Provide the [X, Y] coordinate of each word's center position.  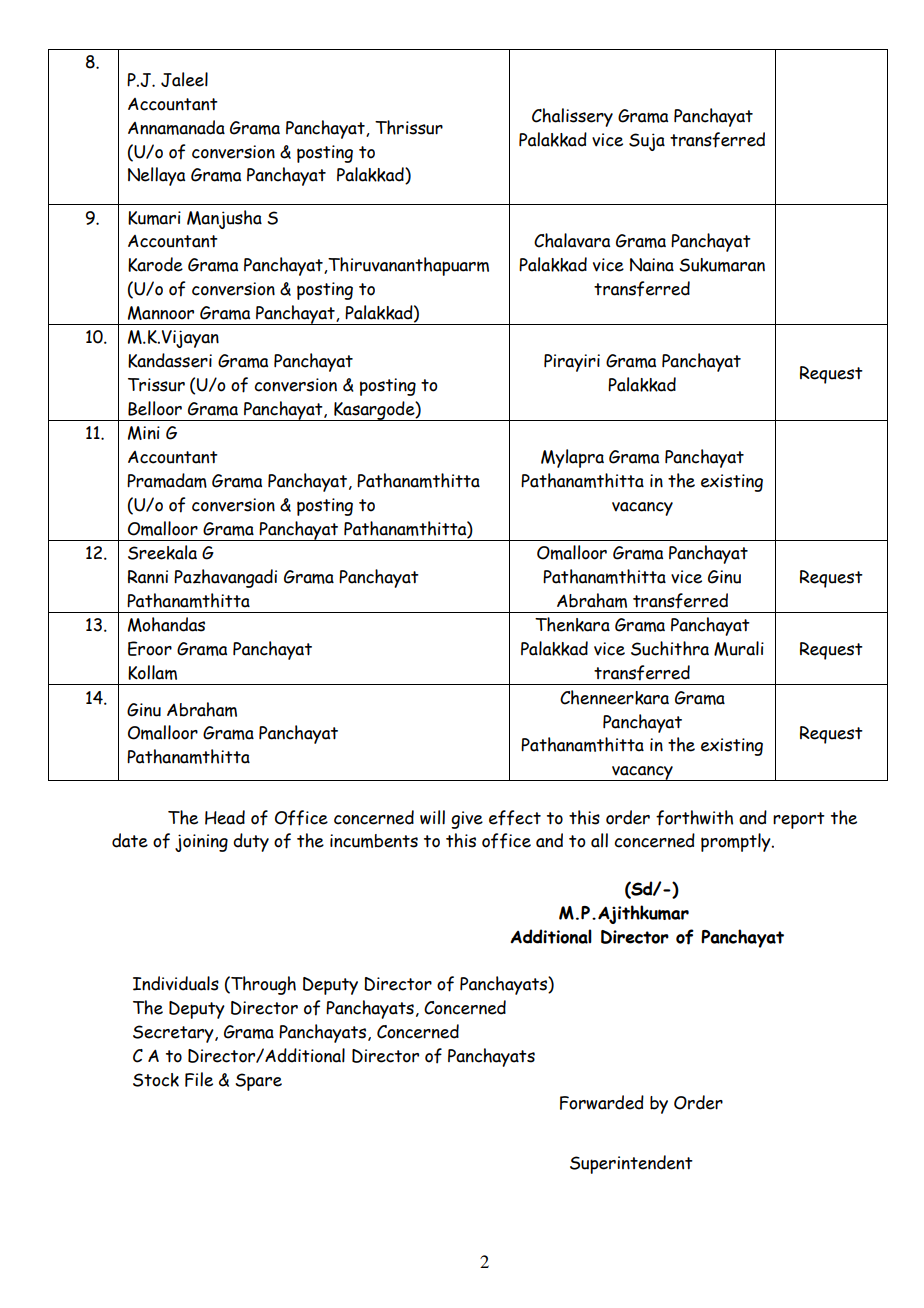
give [467, 820]
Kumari [154, 218]
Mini [144, 433]
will [432, 817]
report [799, 820]
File [199, 1079]
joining [201, 843]
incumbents [374, 841]
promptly [737, 842]
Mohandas [166, 624]
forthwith [694, 818]
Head [225, 817]
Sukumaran [722, 265]
